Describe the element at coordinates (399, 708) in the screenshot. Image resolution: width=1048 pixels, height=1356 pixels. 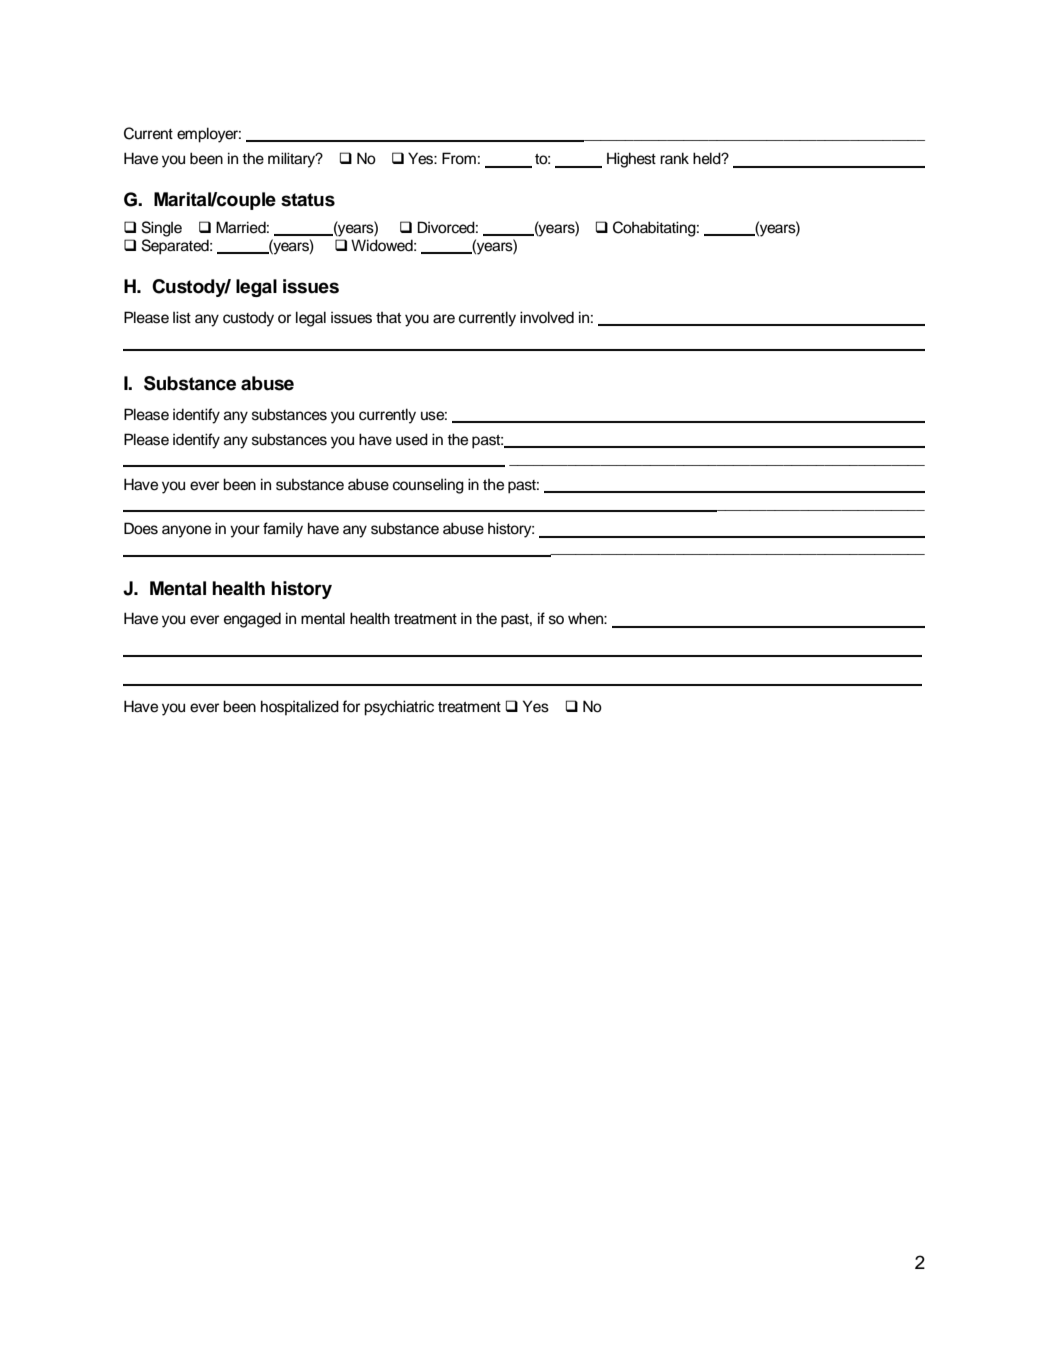
I see `psychiatric` at that location.
